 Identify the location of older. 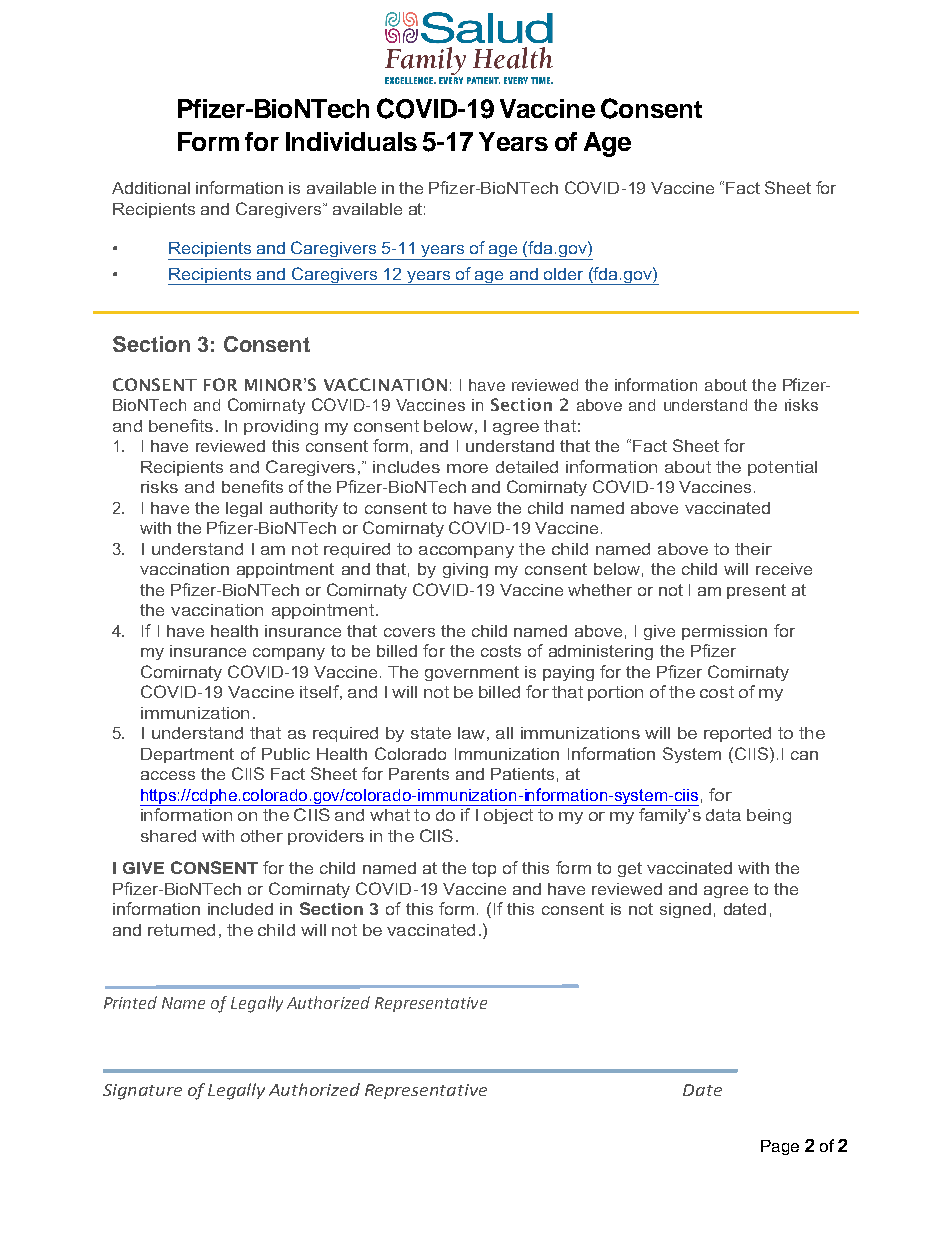
(563, 274).
